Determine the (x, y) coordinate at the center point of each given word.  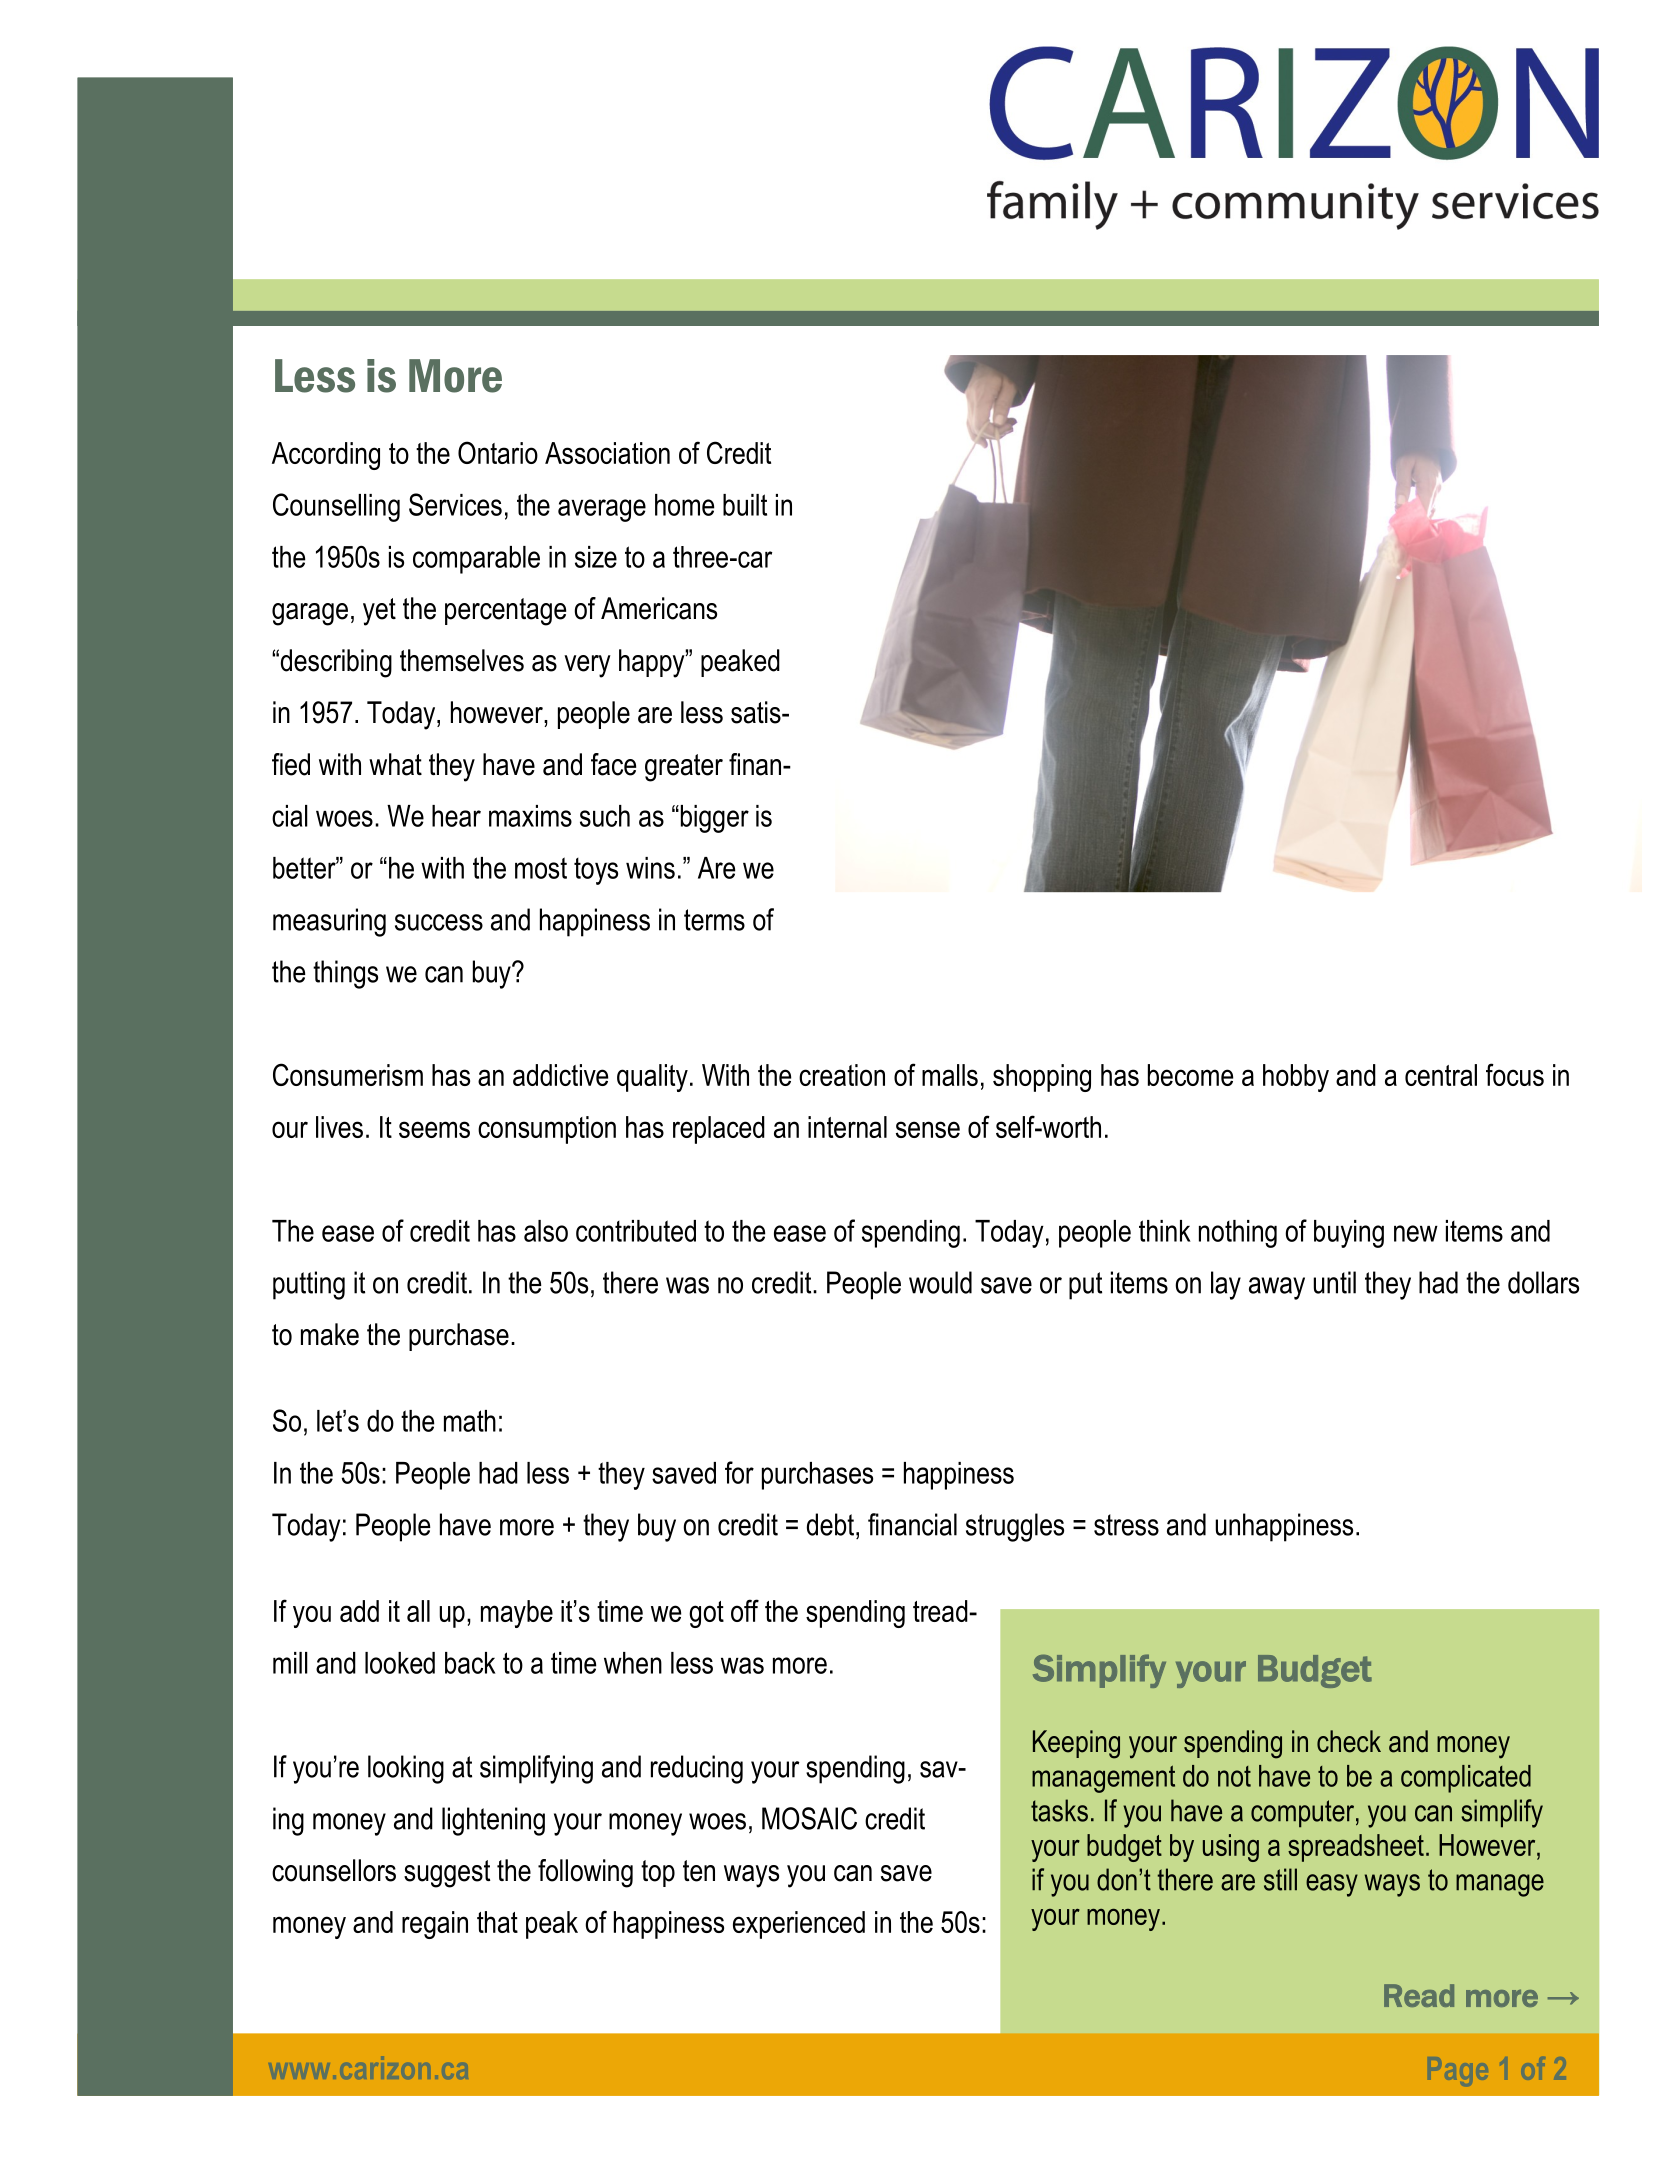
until (1334, 1282)
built (745, 505)
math (470, 1421)
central (1441, 1075)
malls (950, 1075)
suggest (447, 1874)
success (439, 922)
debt (830, 1524)
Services (455, 504)
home (684, 505)
